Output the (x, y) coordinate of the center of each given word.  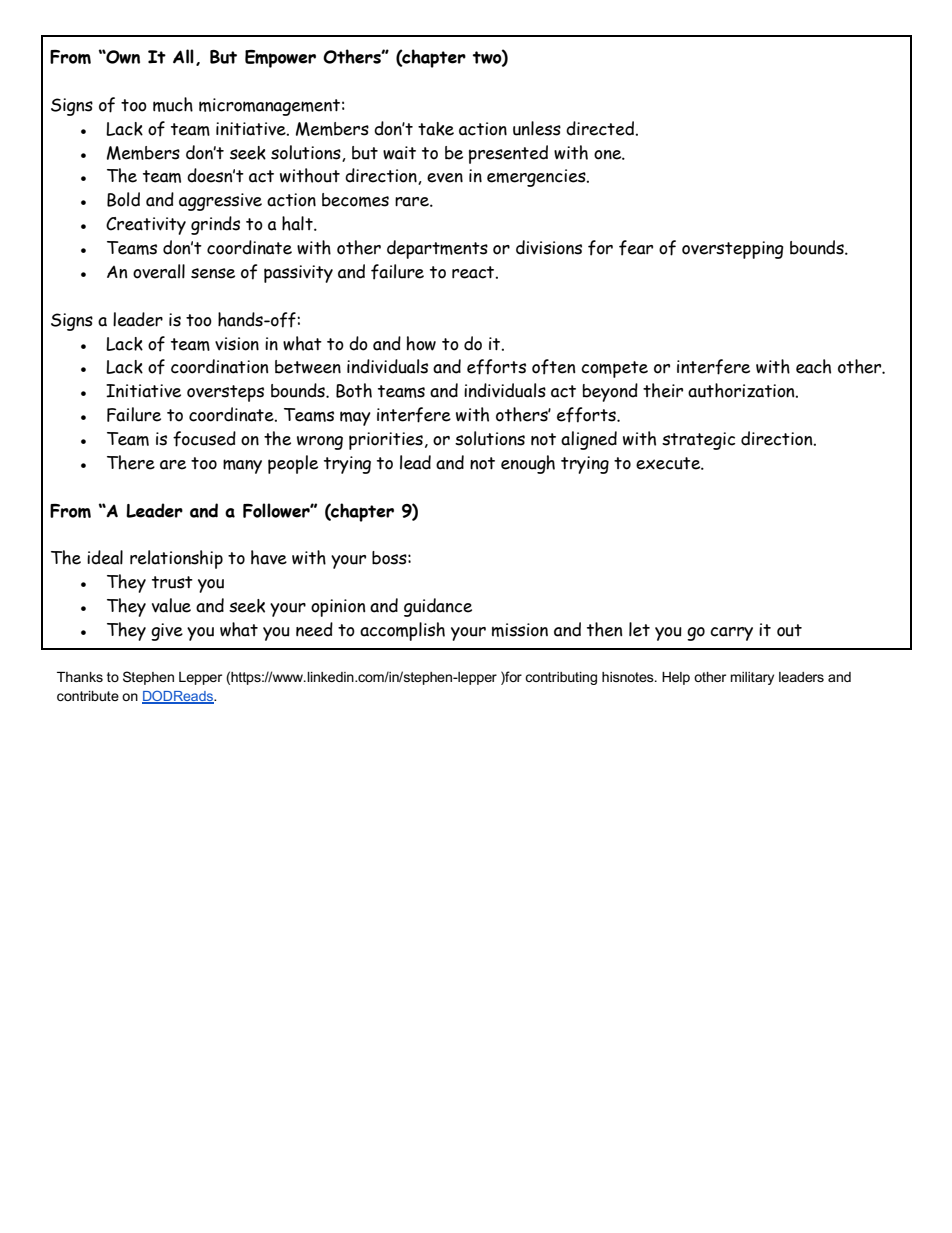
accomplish (402, 631)
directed (600, 128)
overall (159, 271)
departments (437, 249)
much (173, 104)
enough (528, 464)
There (131, 462)
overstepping (733, 250)
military (752, 678)
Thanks (80, 677)
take (436, 129)
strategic (698, 441)
